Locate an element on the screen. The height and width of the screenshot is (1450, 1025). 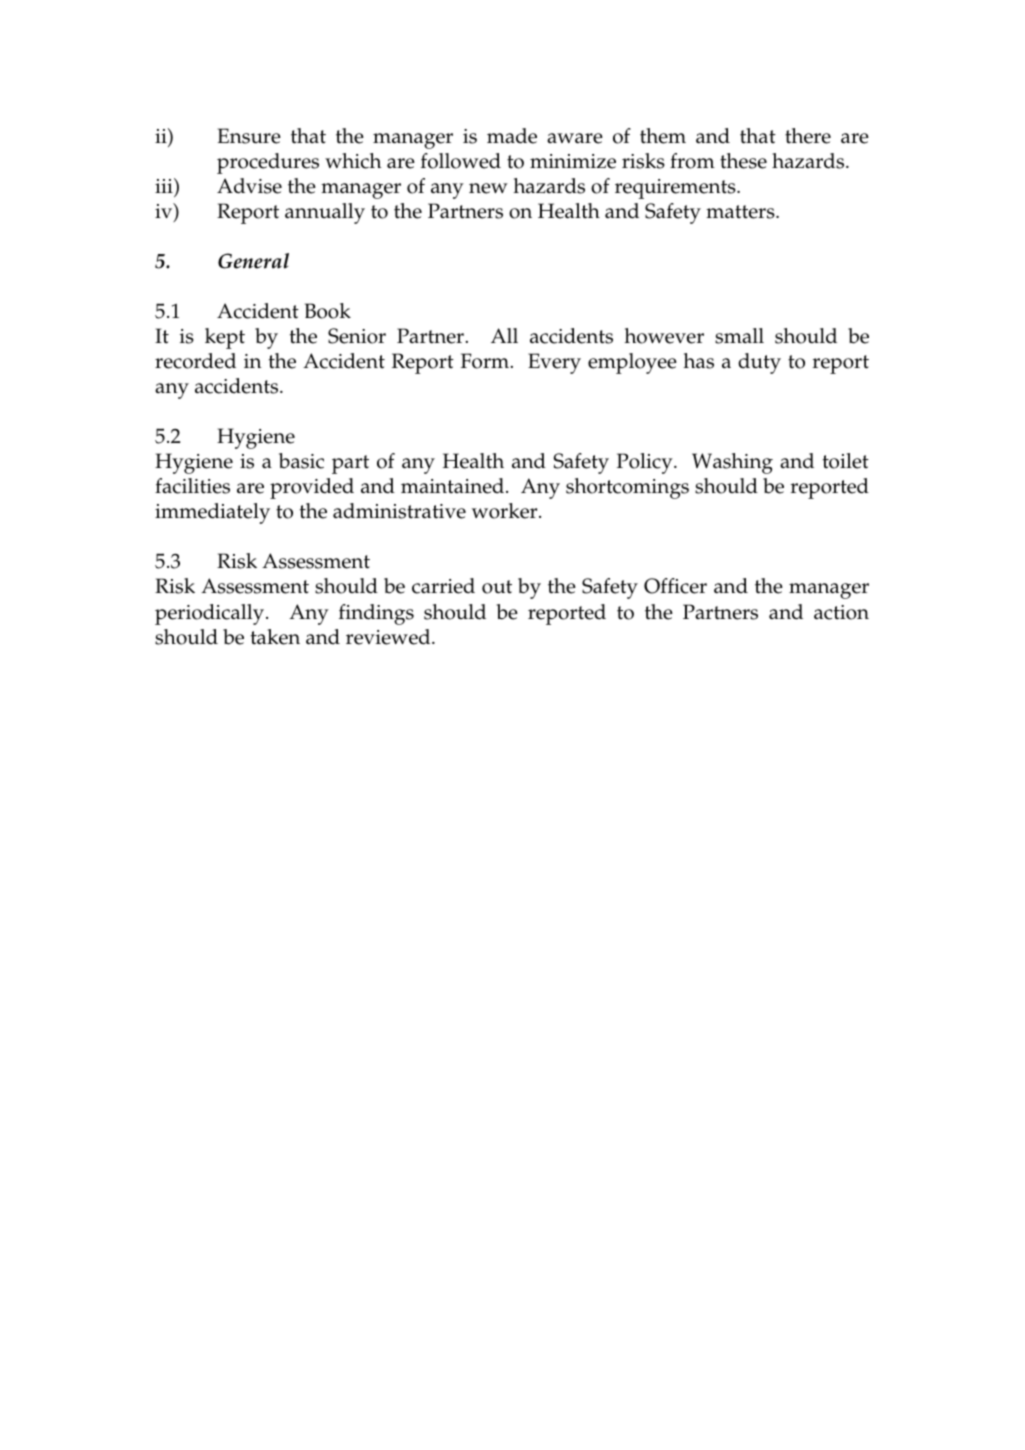
General is located at coordinates (253, 261).
